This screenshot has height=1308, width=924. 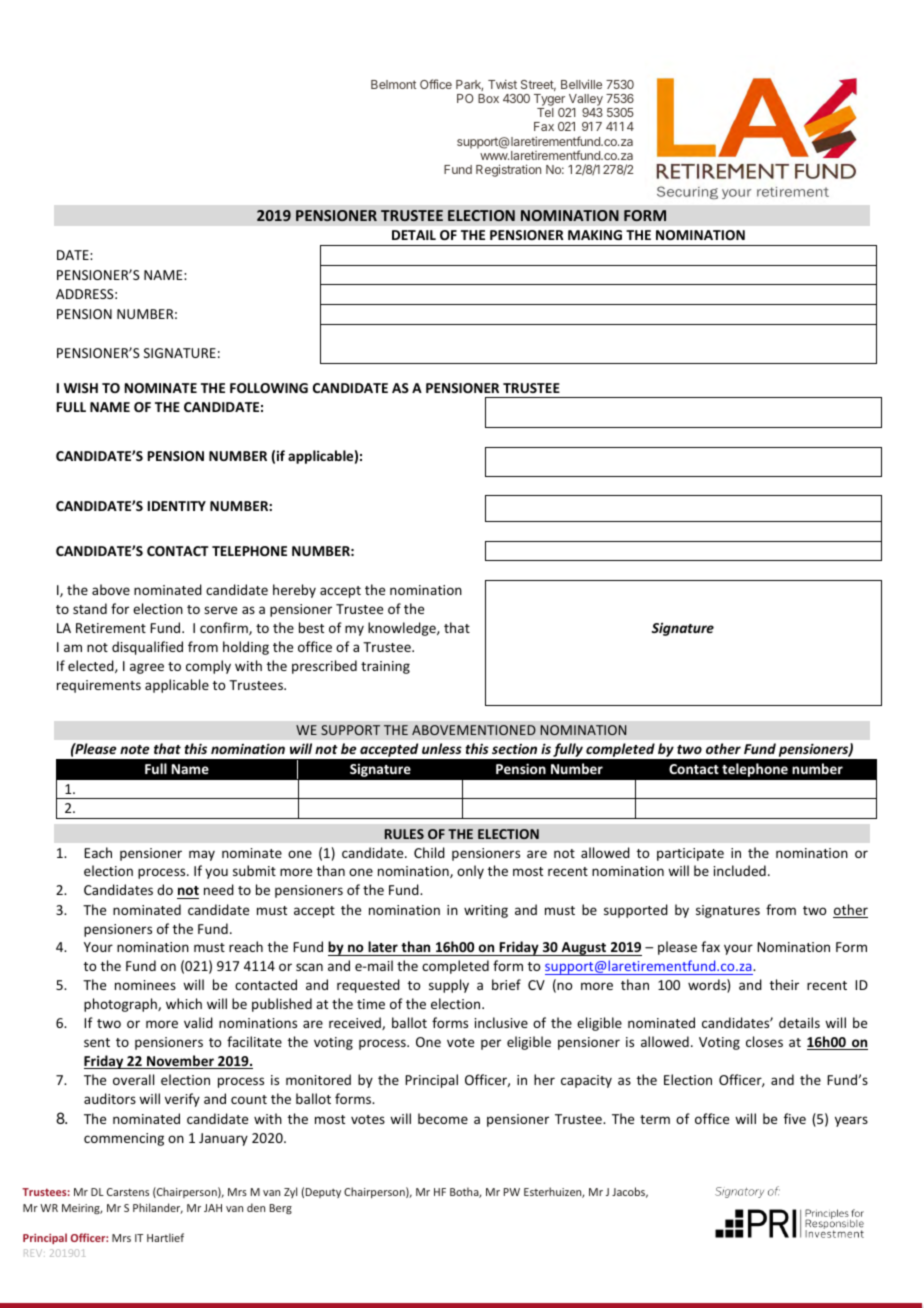 I want to click on their, so click(x=784, y=984).
